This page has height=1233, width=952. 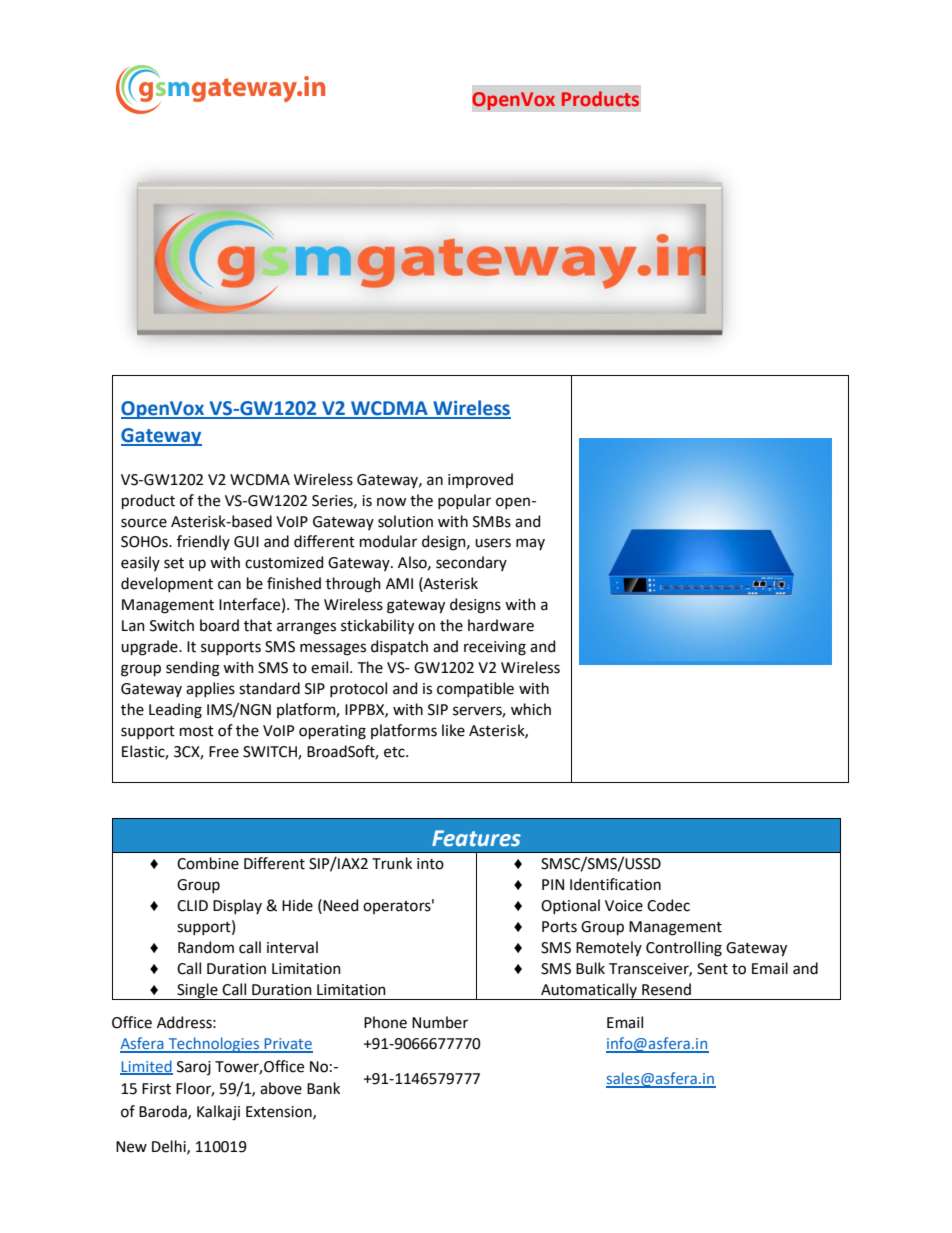 What do you see at coordinates (615, 884) in the page?
I see `Identification` at bounding box center [615, 884].
